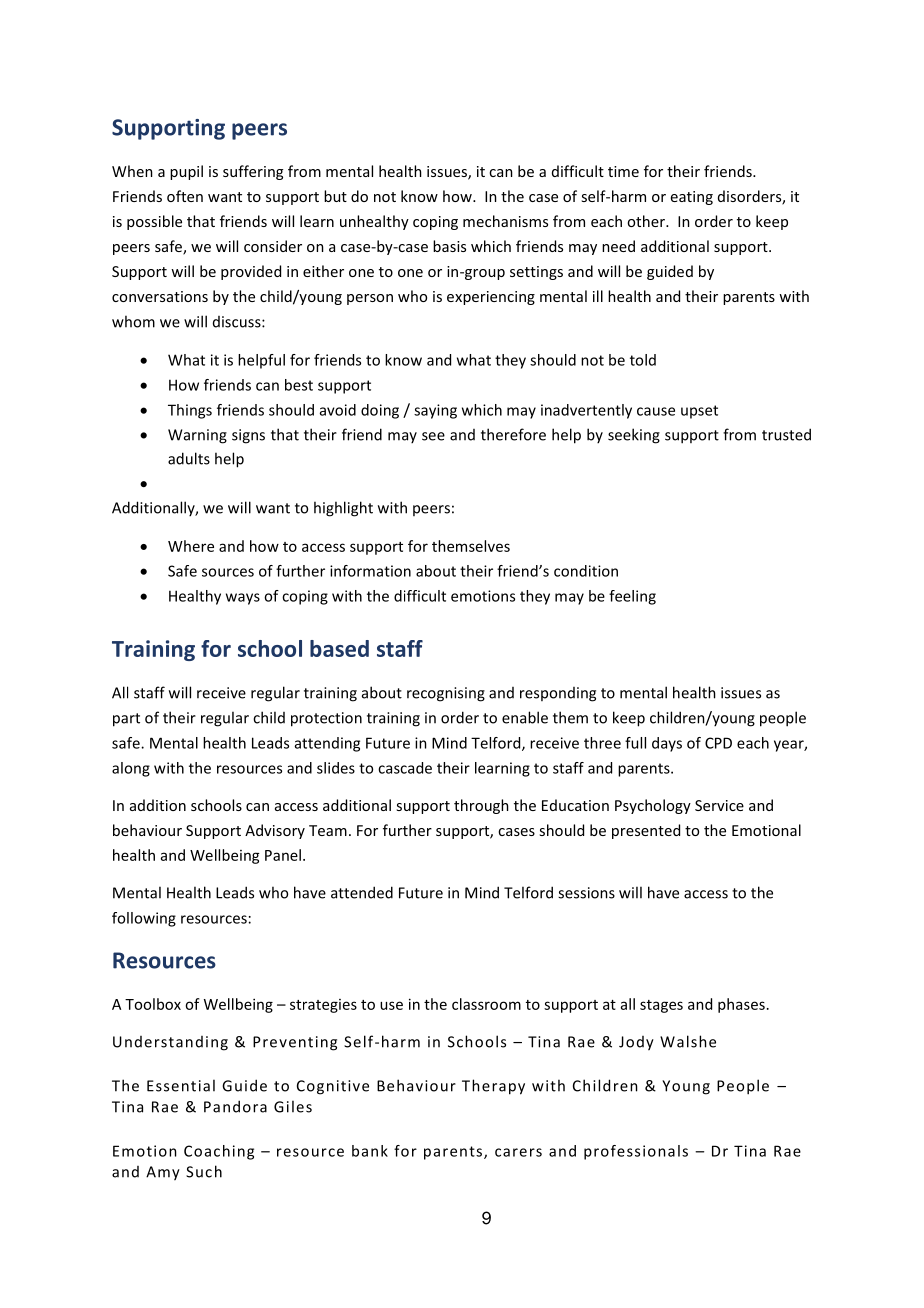 The image size is (924, 1308). What do you see at coordinates (405, 768) in the screenshot?
I see `cascade` at bounding box center [405, 768].
